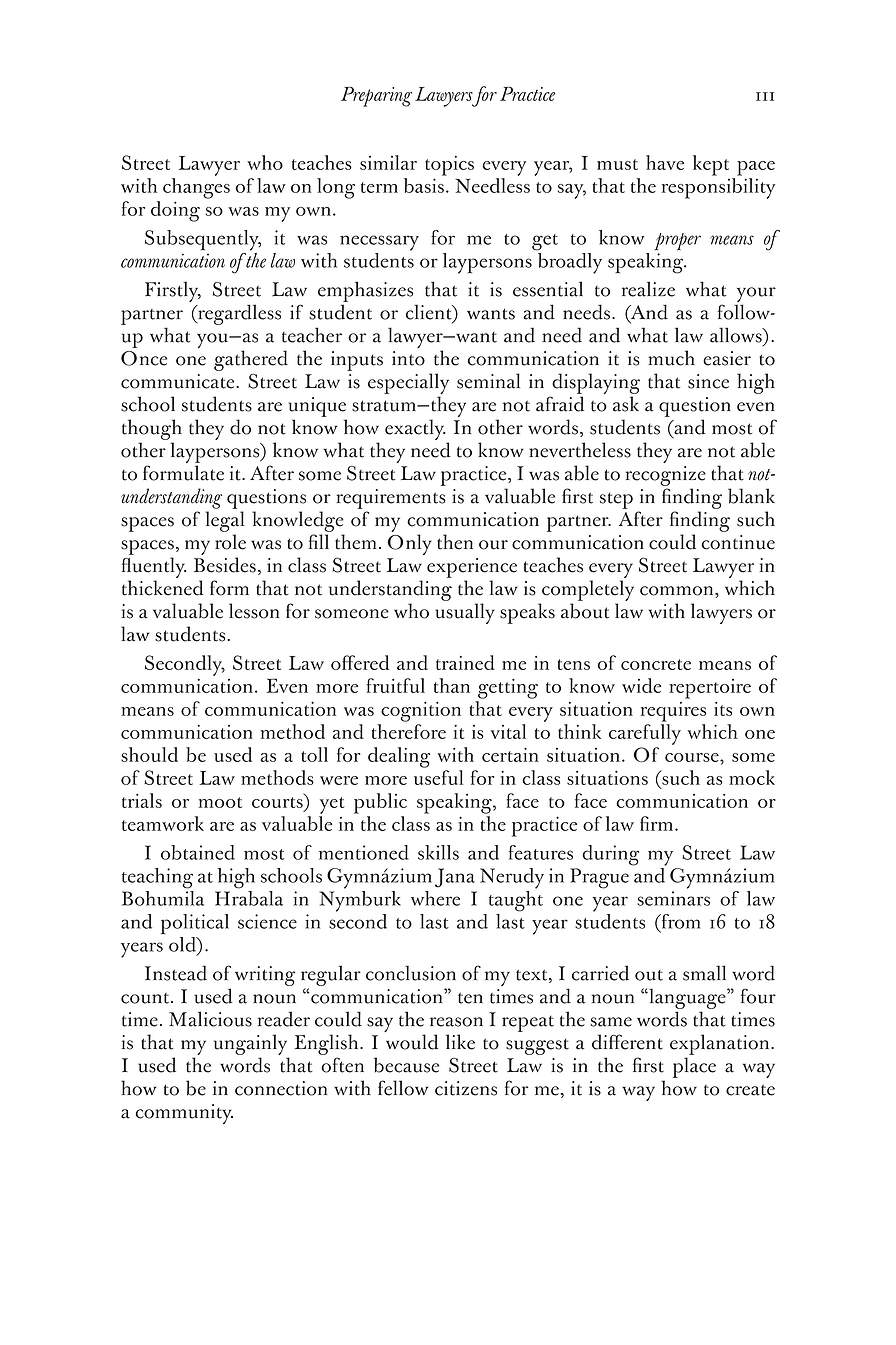 This screenshot has width=896, height=1345. What do you see at coordinates (488, 381) in the screenshot?
I see `seminal` at bounding box center [488, 381].
